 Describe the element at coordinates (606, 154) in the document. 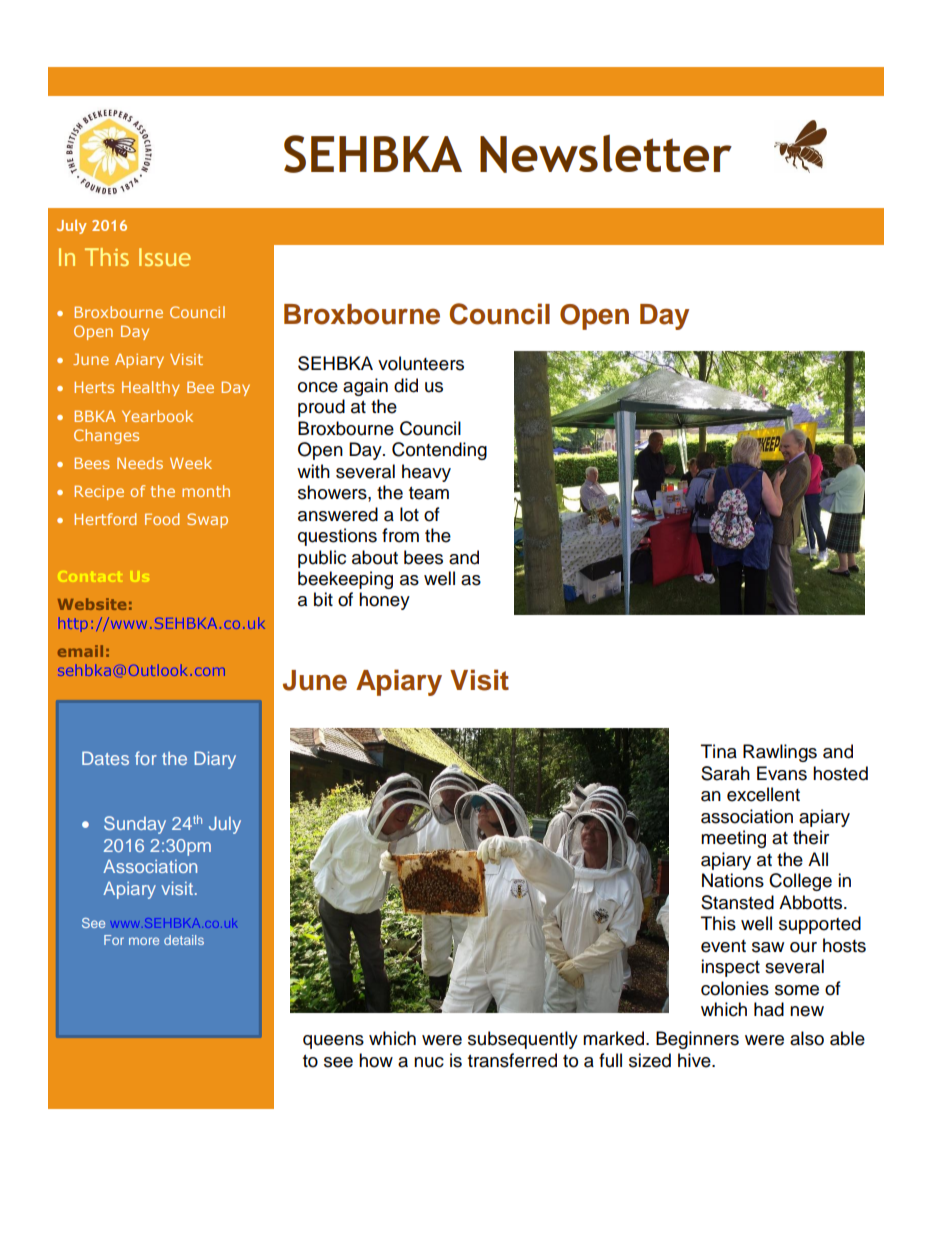

I see `Newsletter` at that location.
